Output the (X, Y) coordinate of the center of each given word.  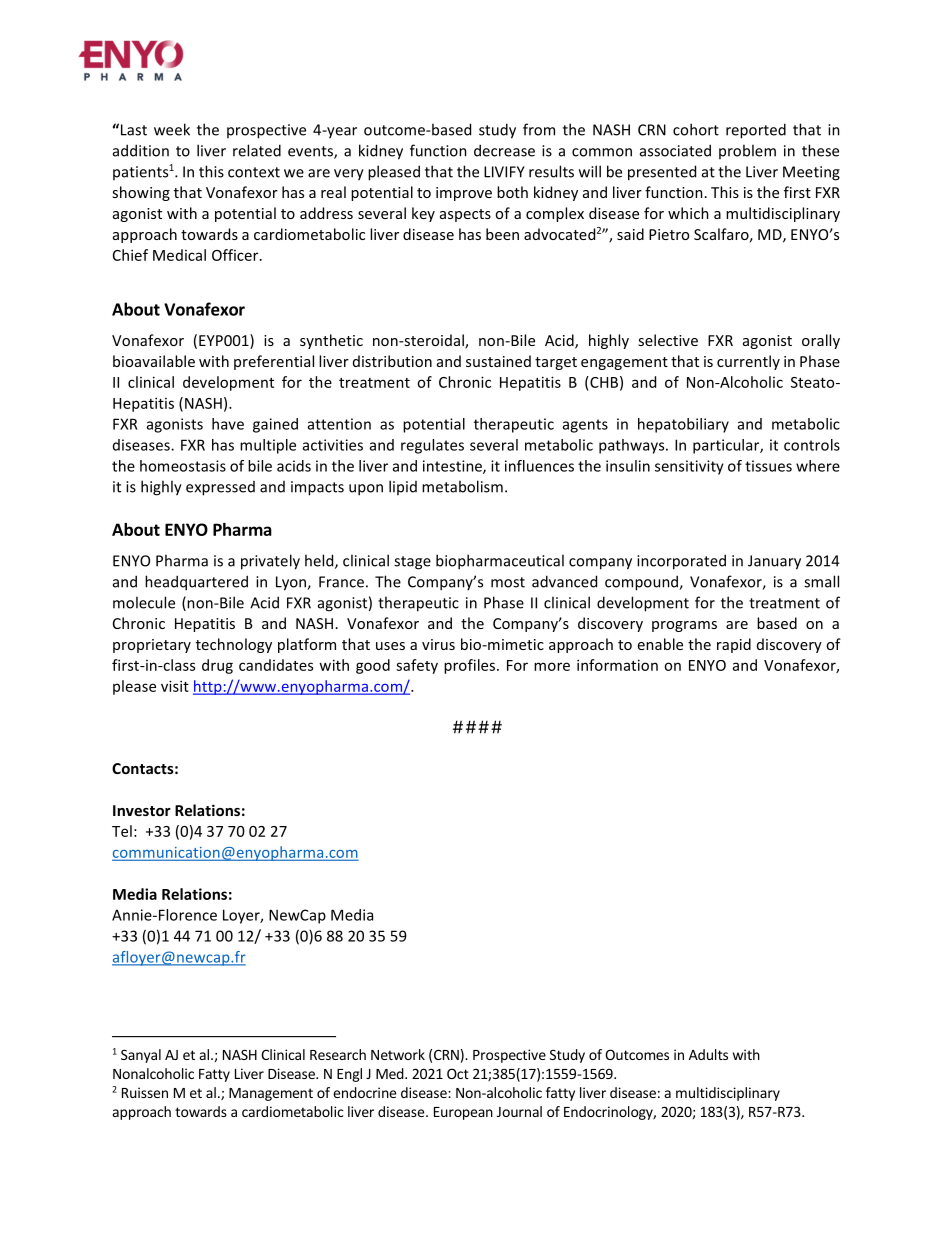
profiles (469, 666)
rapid (734, 645)
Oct (458, 1073)
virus (438, 644)
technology (234, 645)
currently (748, 362)
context (254, 172)
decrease (504, 150)
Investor (142, 810)
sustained (498, 361)
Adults (708, 1054)
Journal (519, 1111)
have (228, 424)
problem (747, 151)
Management (271, 1094)
